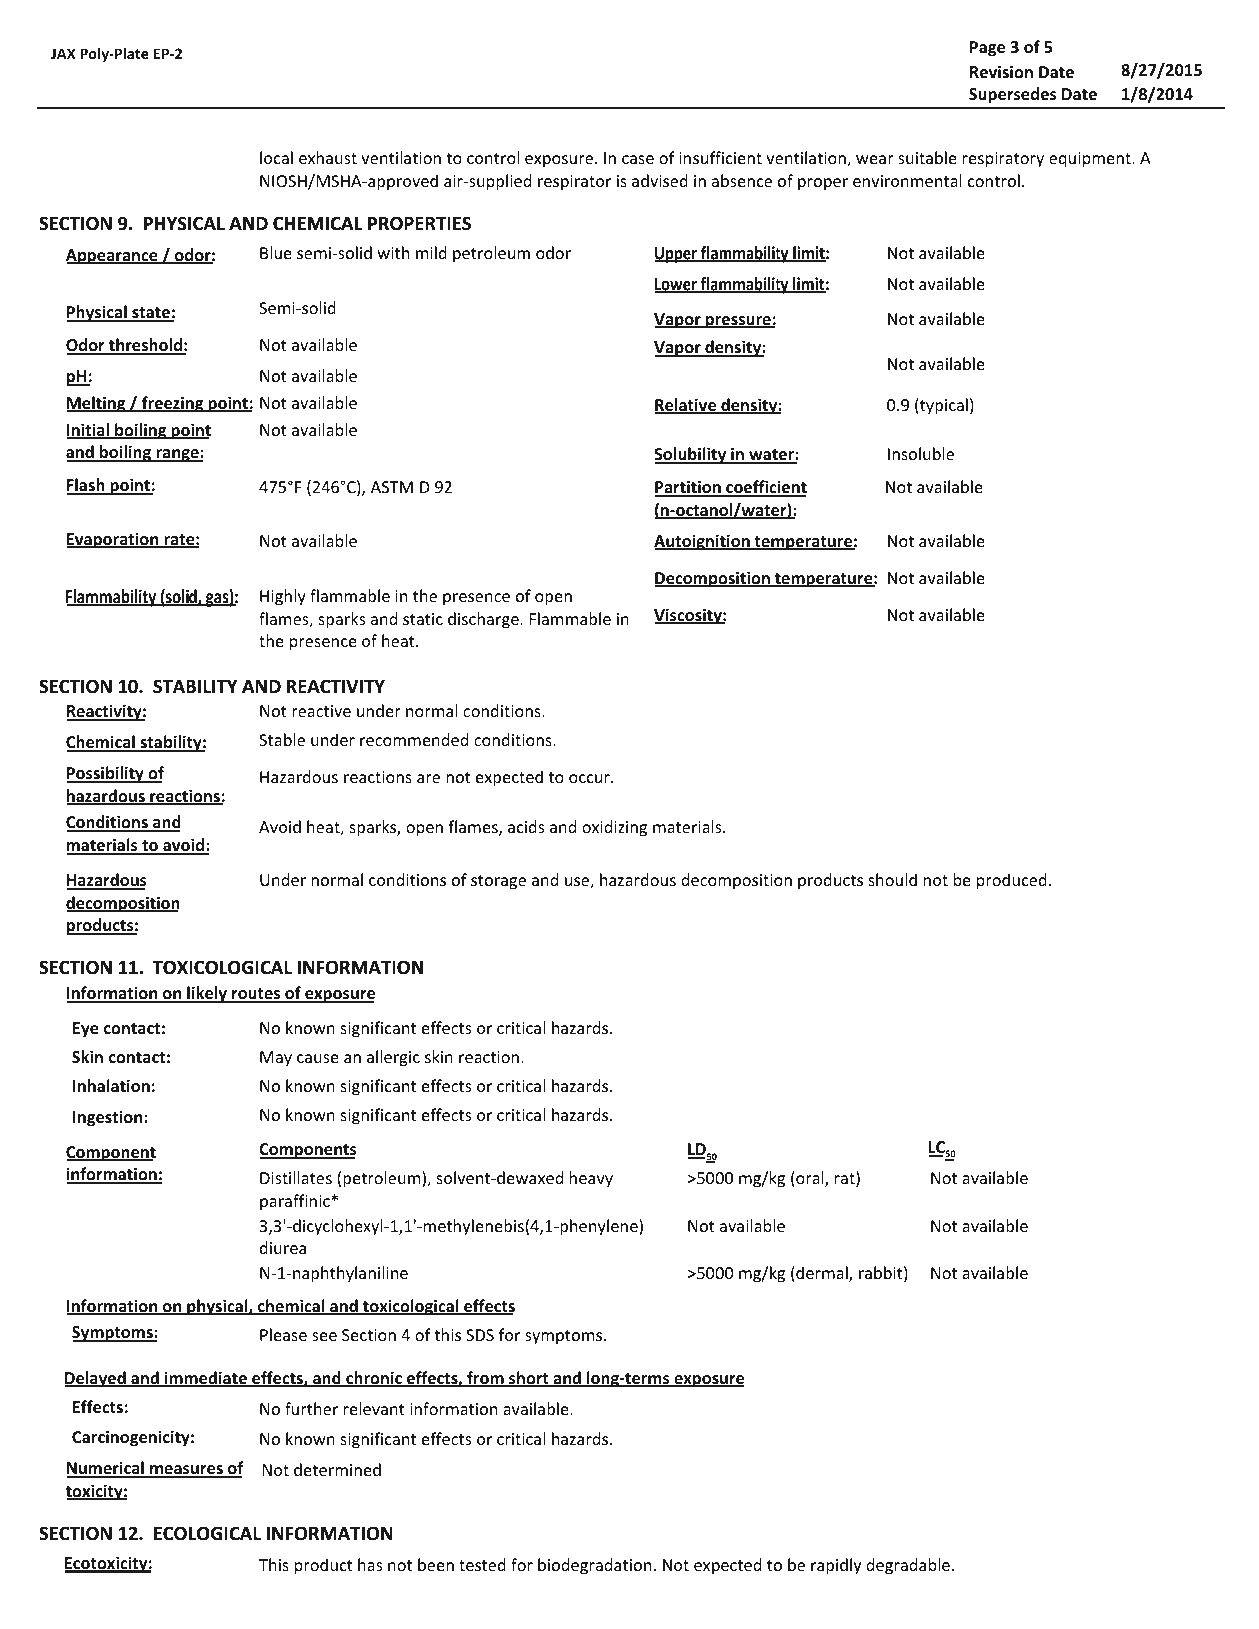 The image size is (1259, 1629). What do you see at coordinates (591, 1179) in the screenshot?
I see `heavy` at bounding box center [591, 1179].
